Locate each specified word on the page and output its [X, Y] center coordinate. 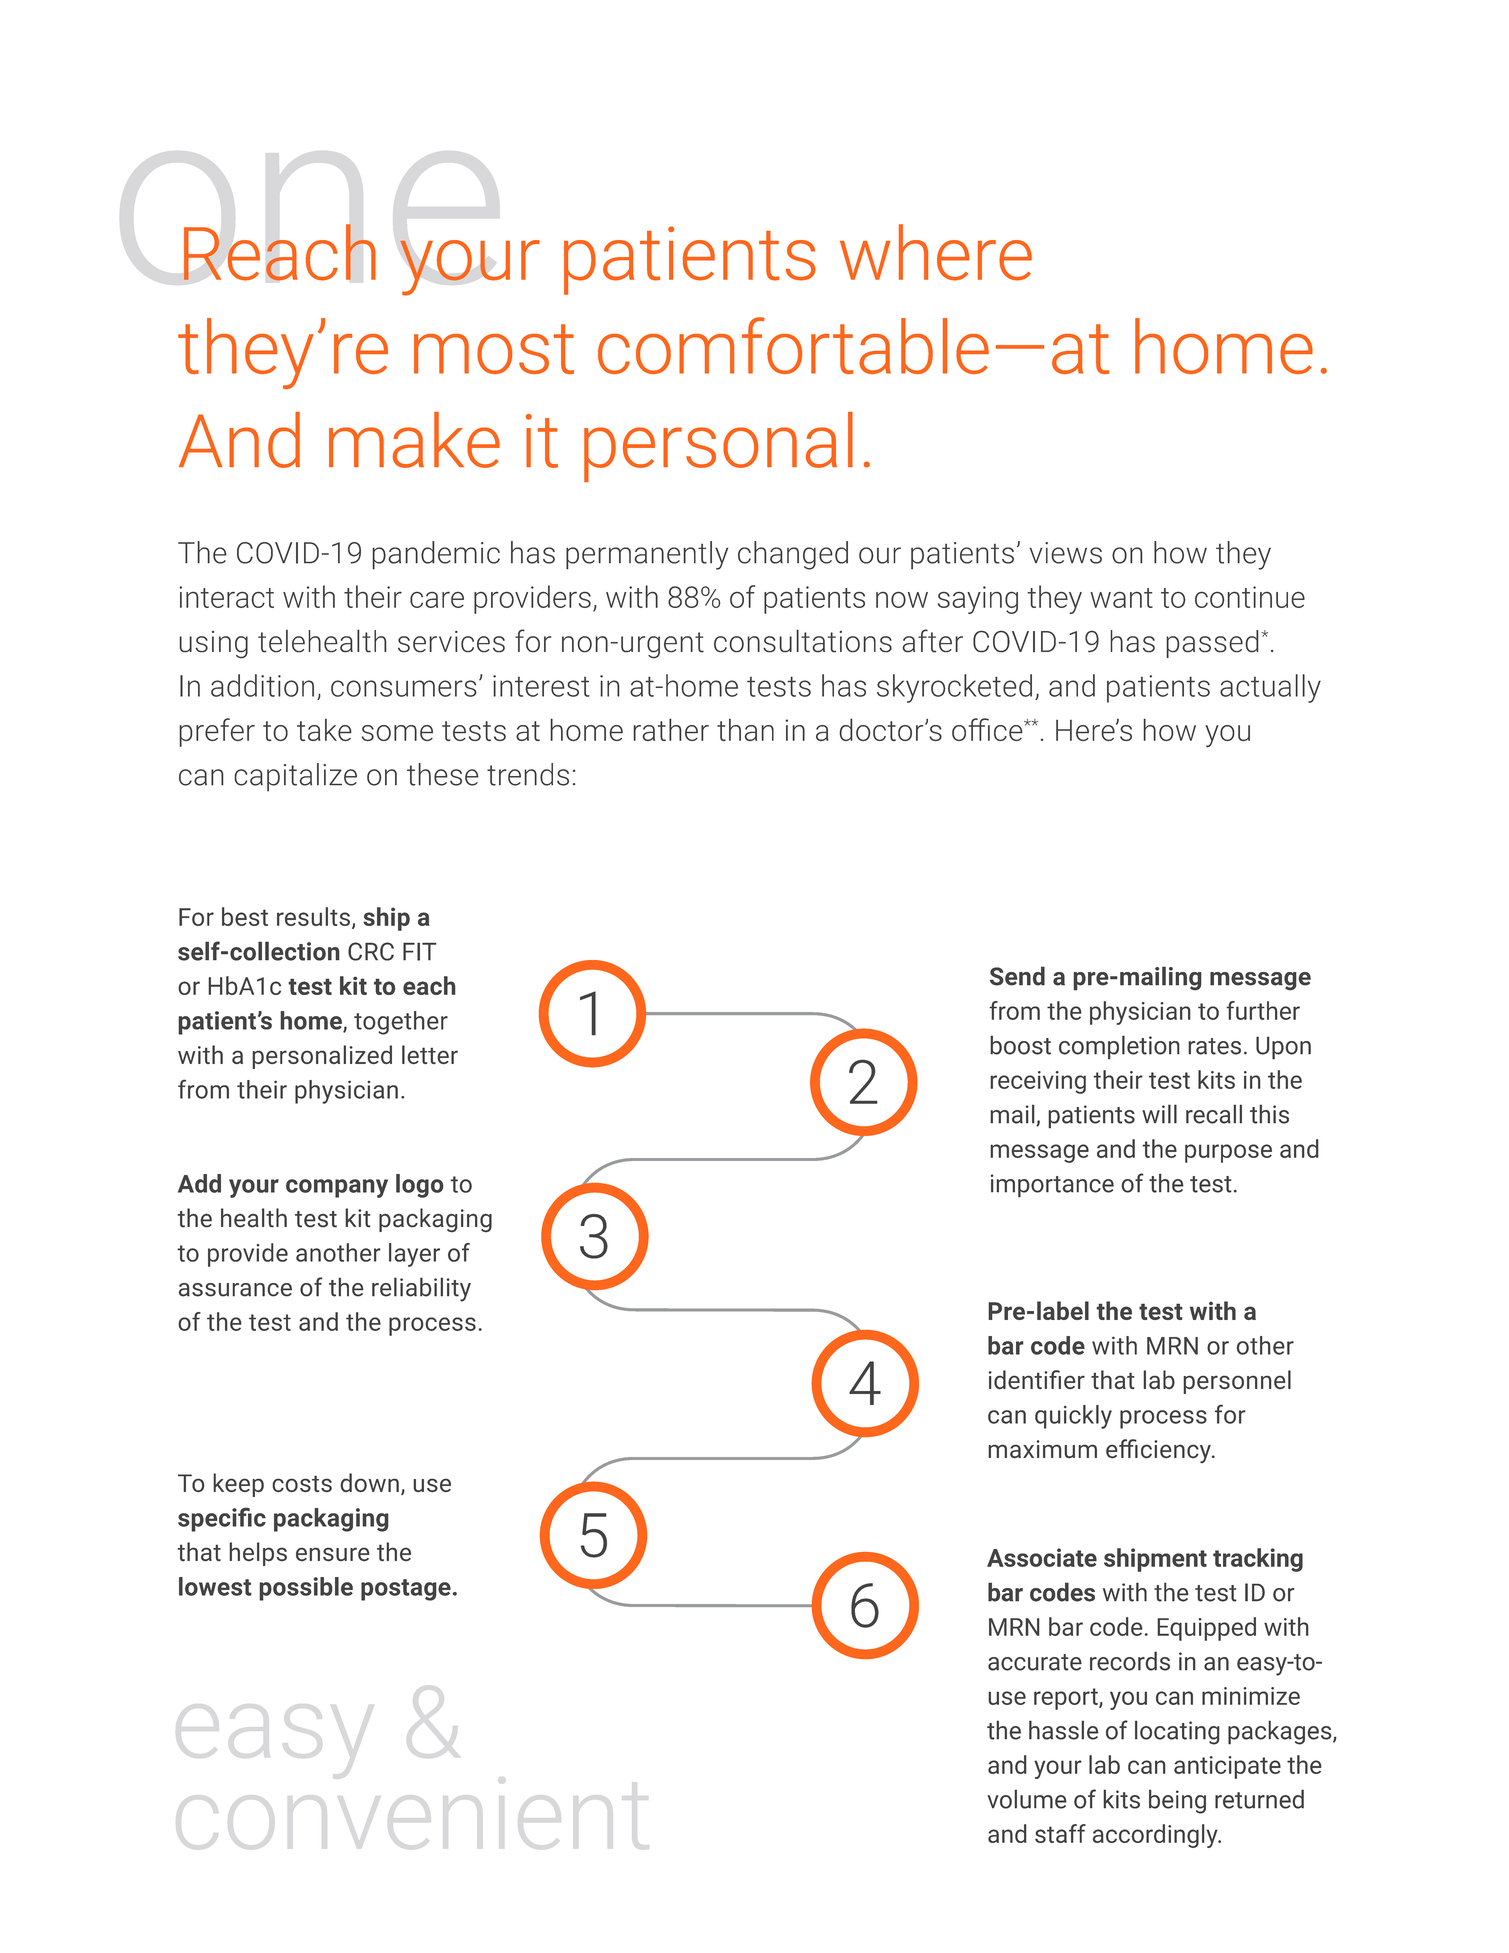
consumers [404, 688]
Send [1017, 976]
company [337, 1188]
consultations [803, 641]
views [1065, 553]
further [1263, 1010]
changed [793, 555]
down [369, 1482]
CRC [371, 951]
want [1121, 598]
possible [306, 1589]
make [414, 440]
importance [1052, 1186]
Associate [1042, 1557]
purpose [1228, 1153]
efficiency [1159, 1451]
